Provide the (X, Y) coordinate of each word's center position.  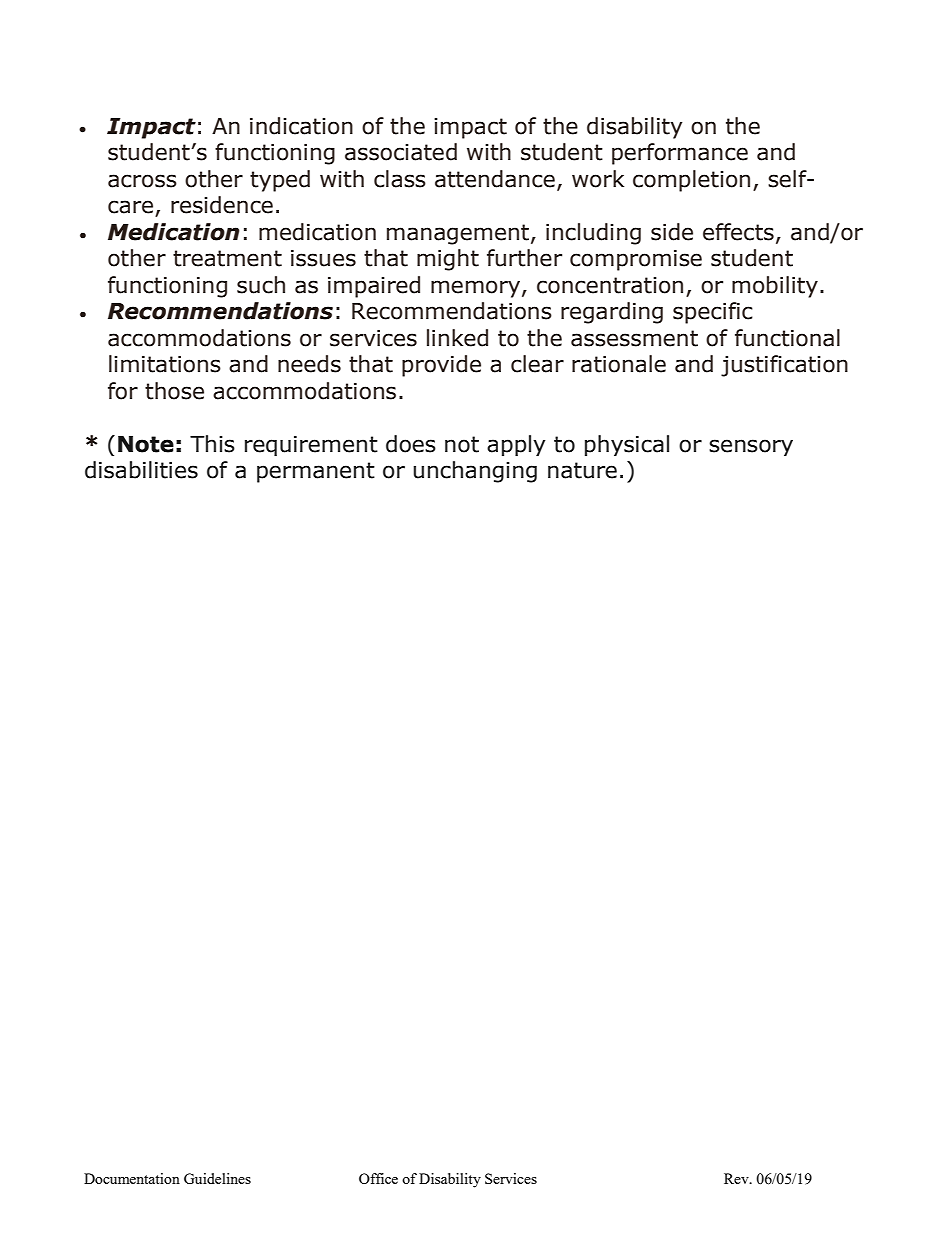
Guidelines (217, 1178)
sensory (751, 447)
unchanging (475, 472)
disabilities (141, 470)
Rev (737, 1178)
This (212, 444)
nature (582, 470)
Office (378, 1178)
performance (680, 154)
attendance (495, 179)
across (142, 181)
